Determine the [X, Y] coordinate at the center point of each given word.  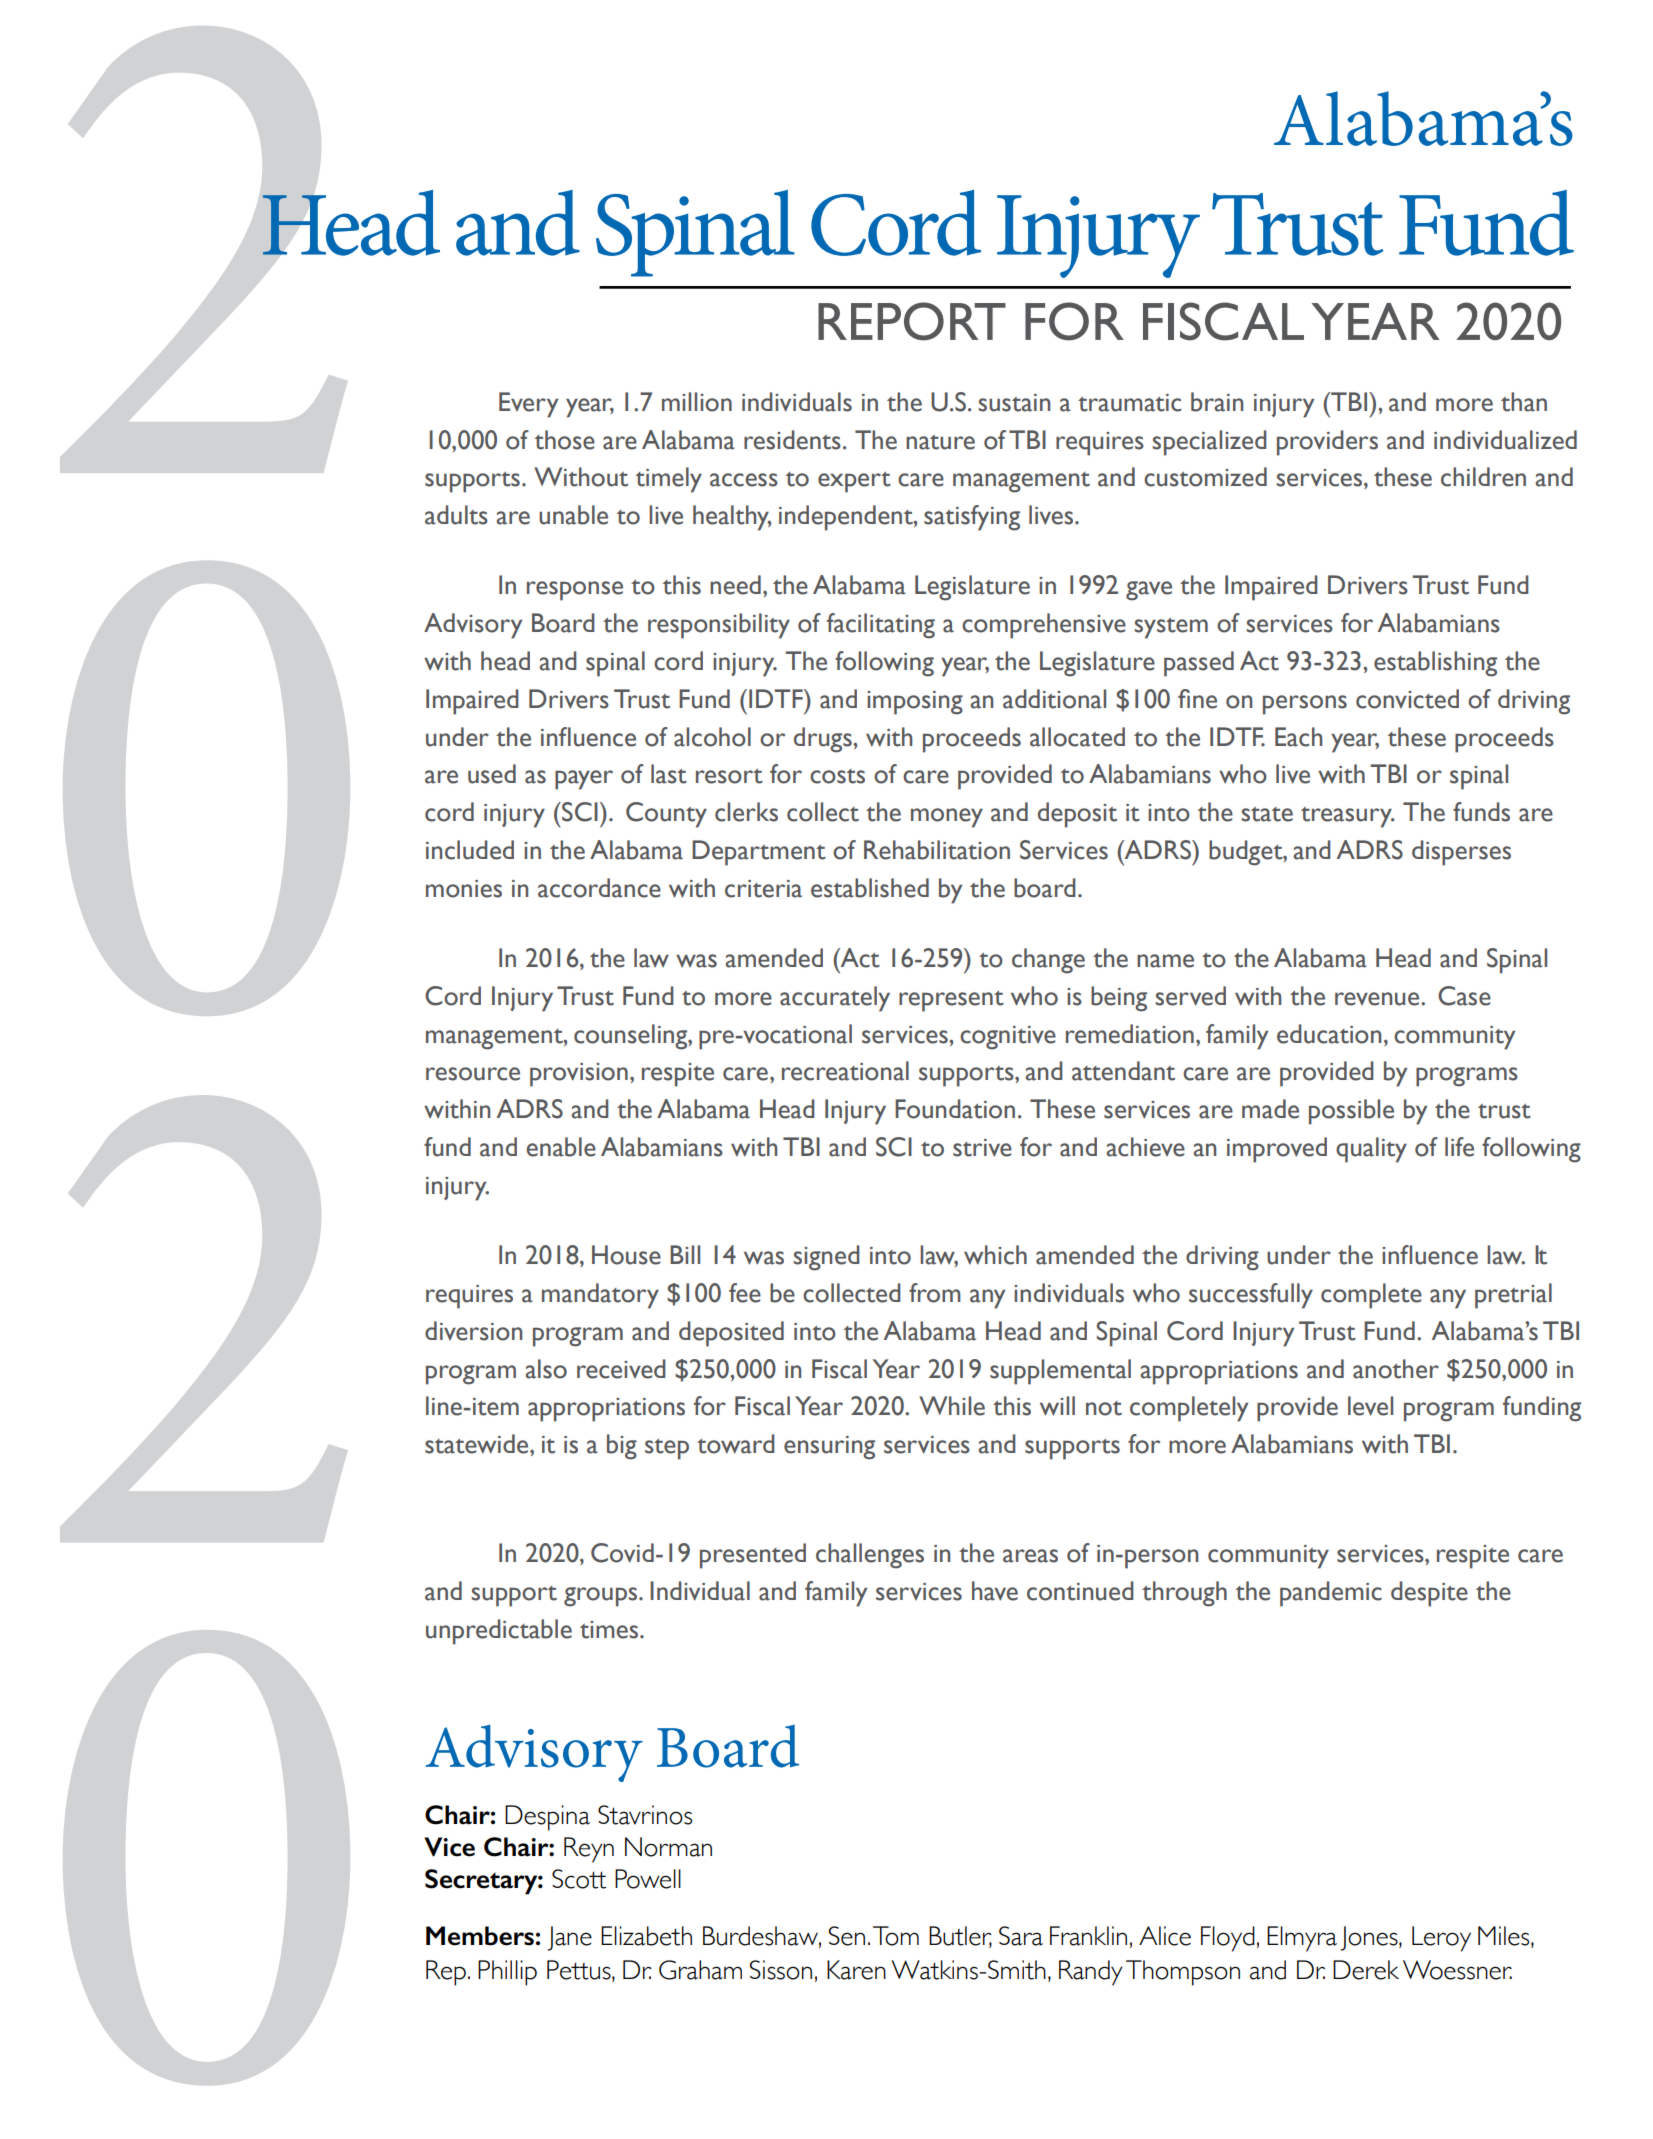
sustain [1014, 403]
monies [464, 889]
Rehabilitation [937, 850]
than [1524, 402]
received [621, 1369]
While [952, 1406]
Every [528, 405]
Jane [569, 1938]
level [1370, 1406]
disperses [1461, 853]
